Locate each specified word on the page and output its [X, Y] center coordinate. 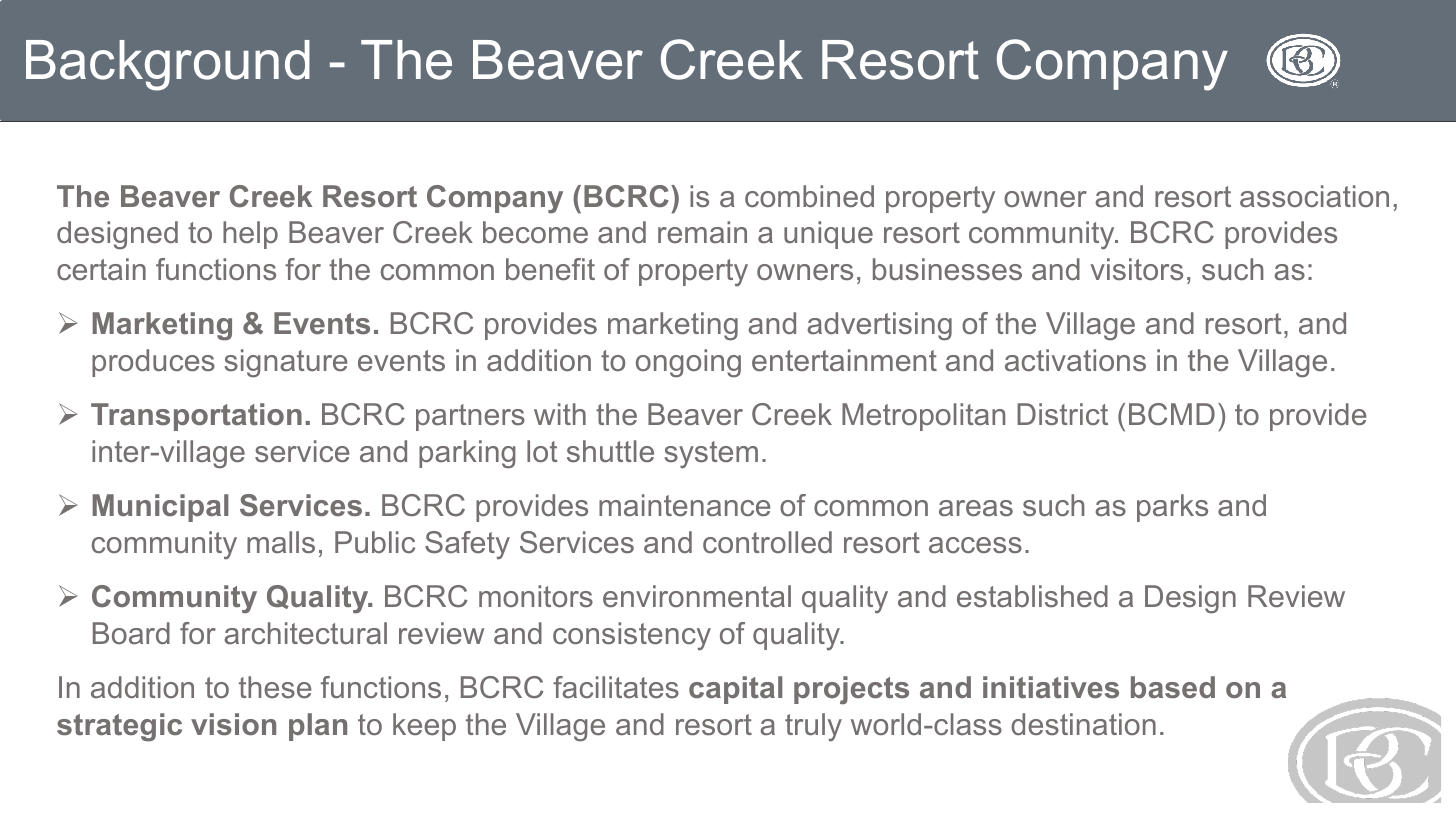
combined [809, 196]
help [250, 235]
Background [168, 65]
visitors [1136, 269]
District [1062, 414]
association [1314, 196]
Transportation [196, 417]
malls [281, 542]
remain [702, 232]
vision [233, 724]
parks [1172, 508]
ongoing [688, 363]
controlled [767, 542]
